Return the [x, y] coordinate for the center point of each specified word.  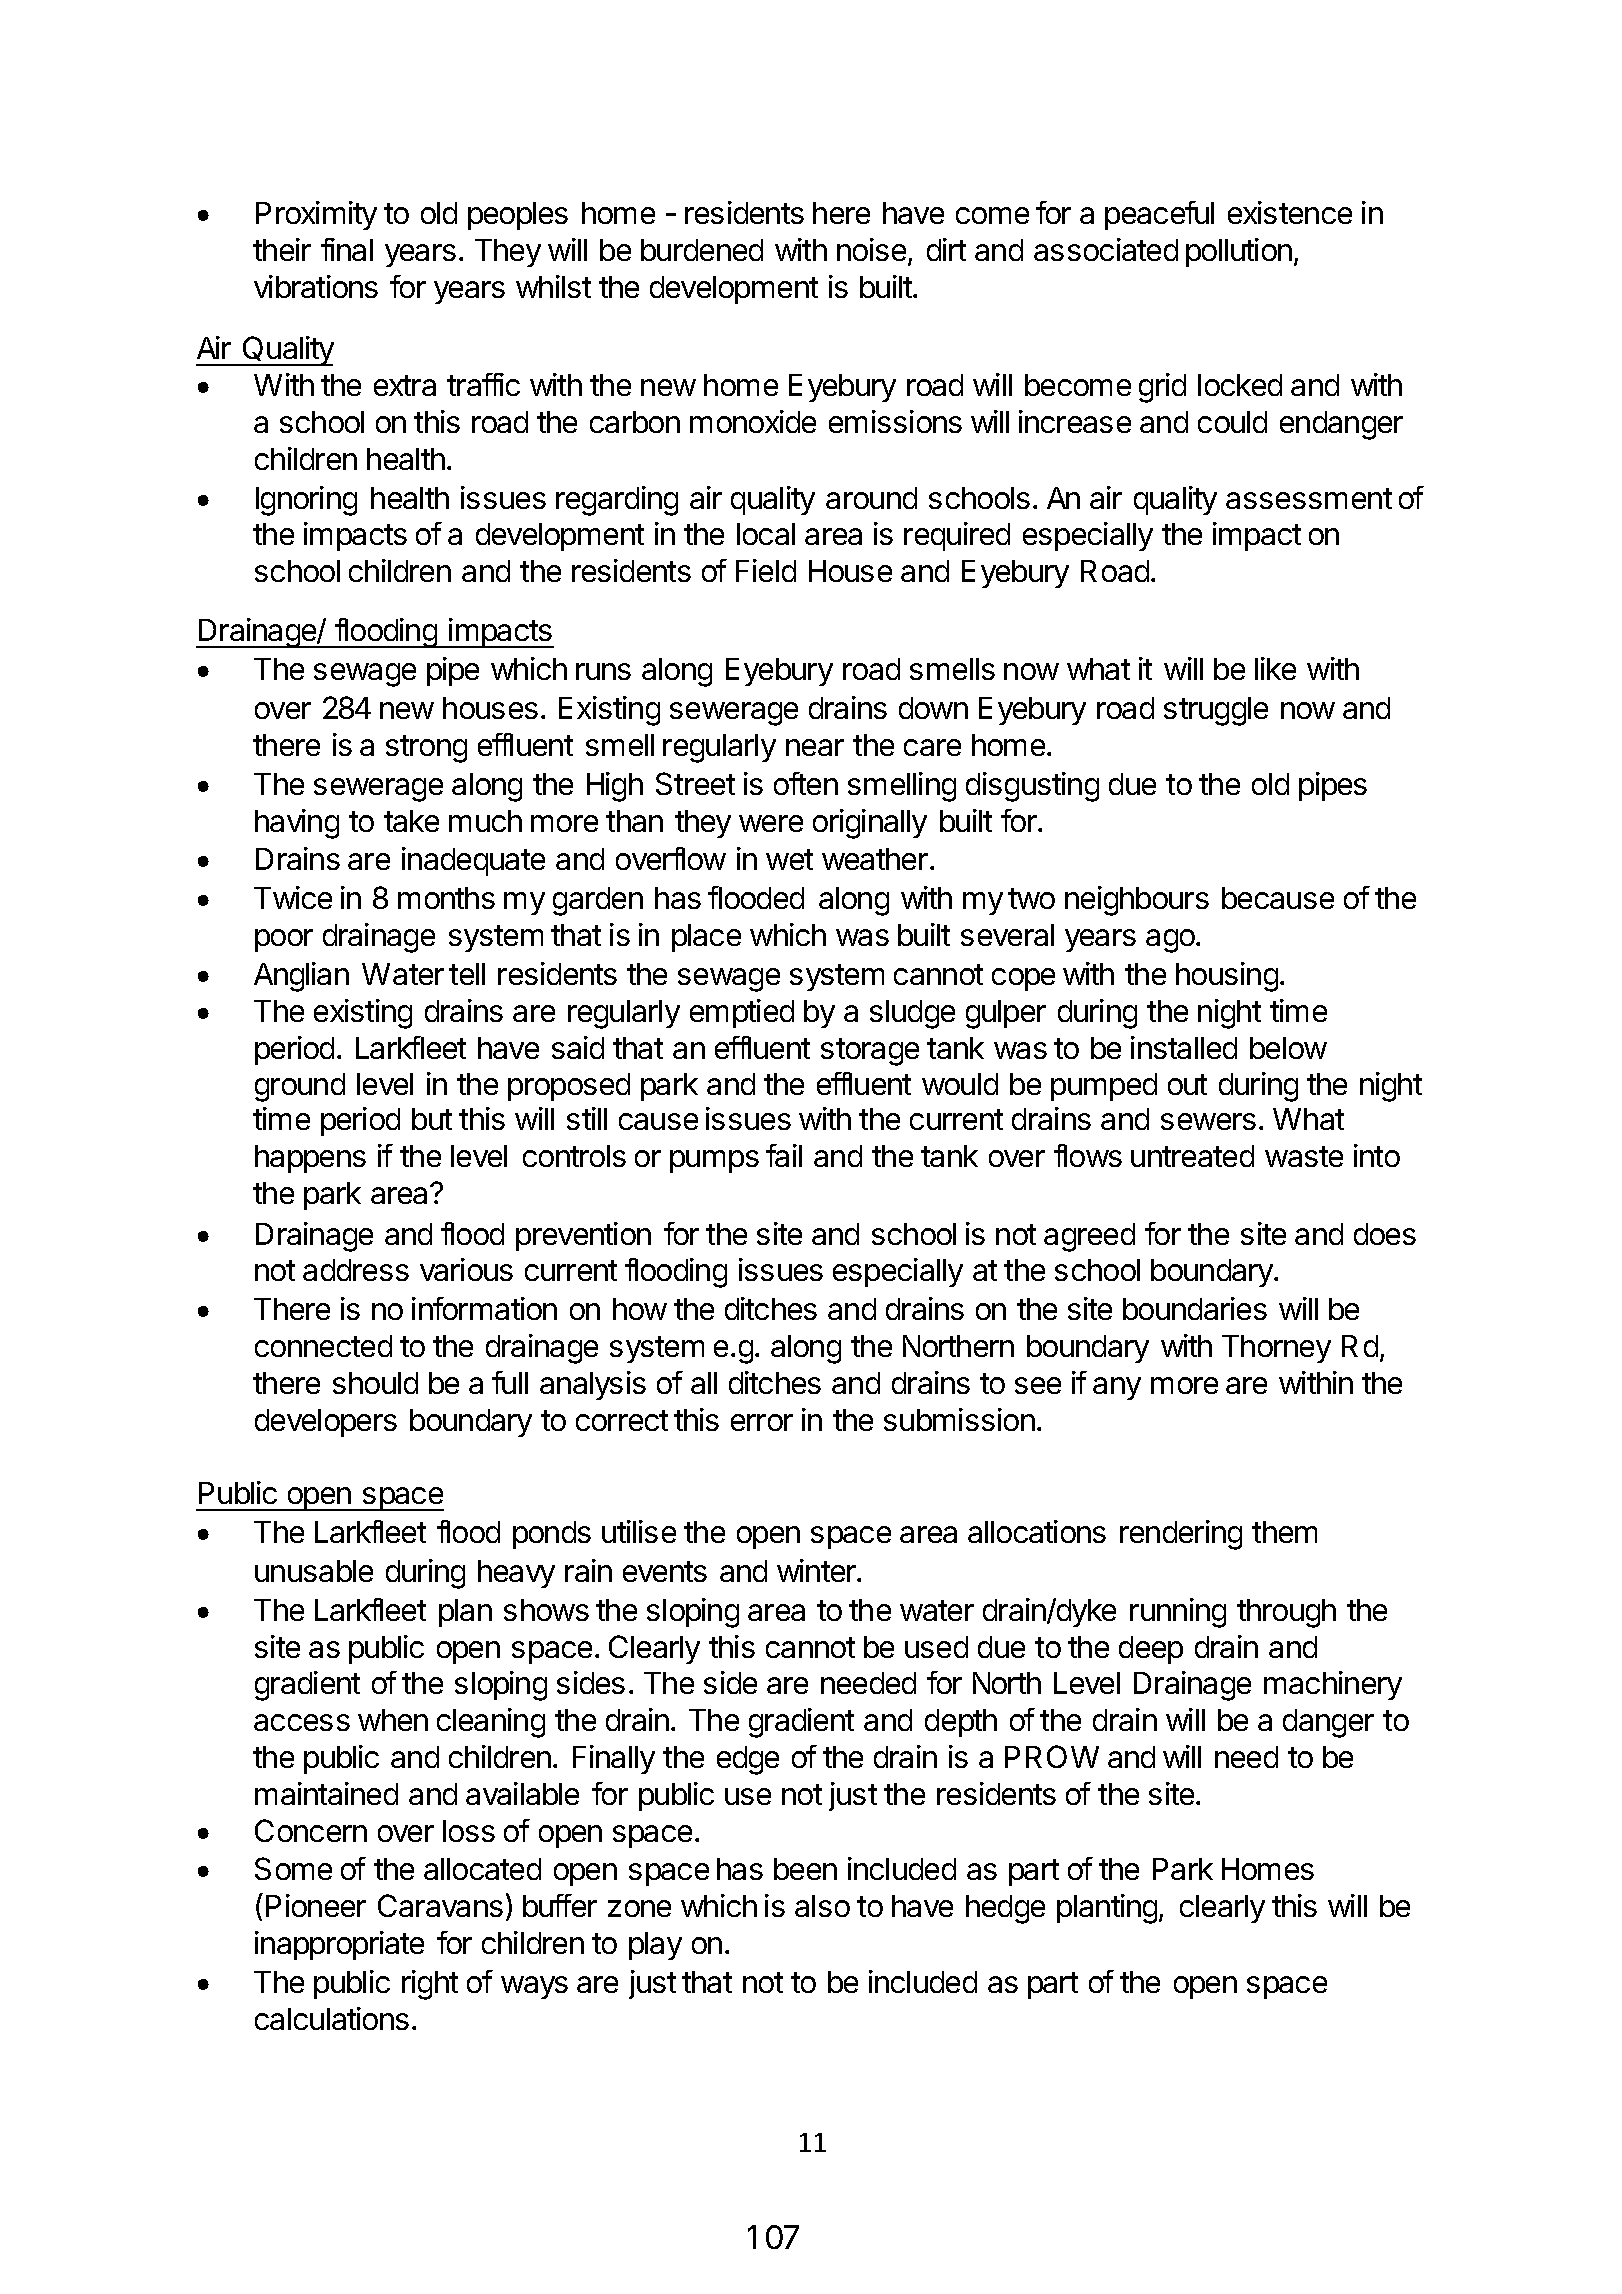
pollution [1239, 252]
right [430, 1985]
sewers [1208, 1121]
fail [784, 1155]
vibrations [316, 286]
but [432, 1119]
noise [873, 251]
